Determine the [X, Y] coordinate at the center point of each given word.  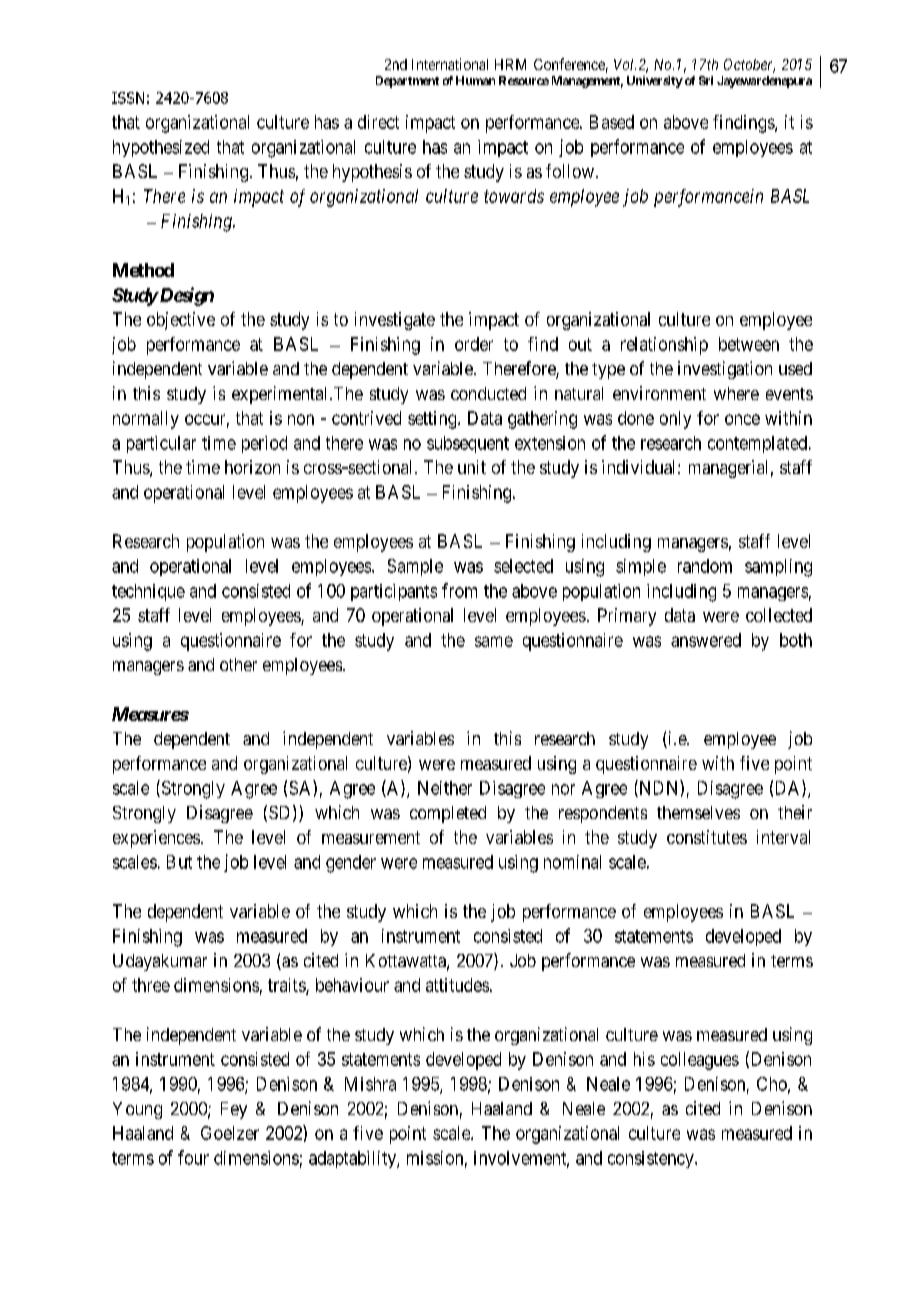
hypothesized [161, 148]
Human [475, 80]
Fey [234, 1110]
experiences [156, 839]
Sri [706, 80]
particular [161, 444]
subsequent [468, 444]
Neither [445, 788]
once [742, 419]
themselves [698, 812]
